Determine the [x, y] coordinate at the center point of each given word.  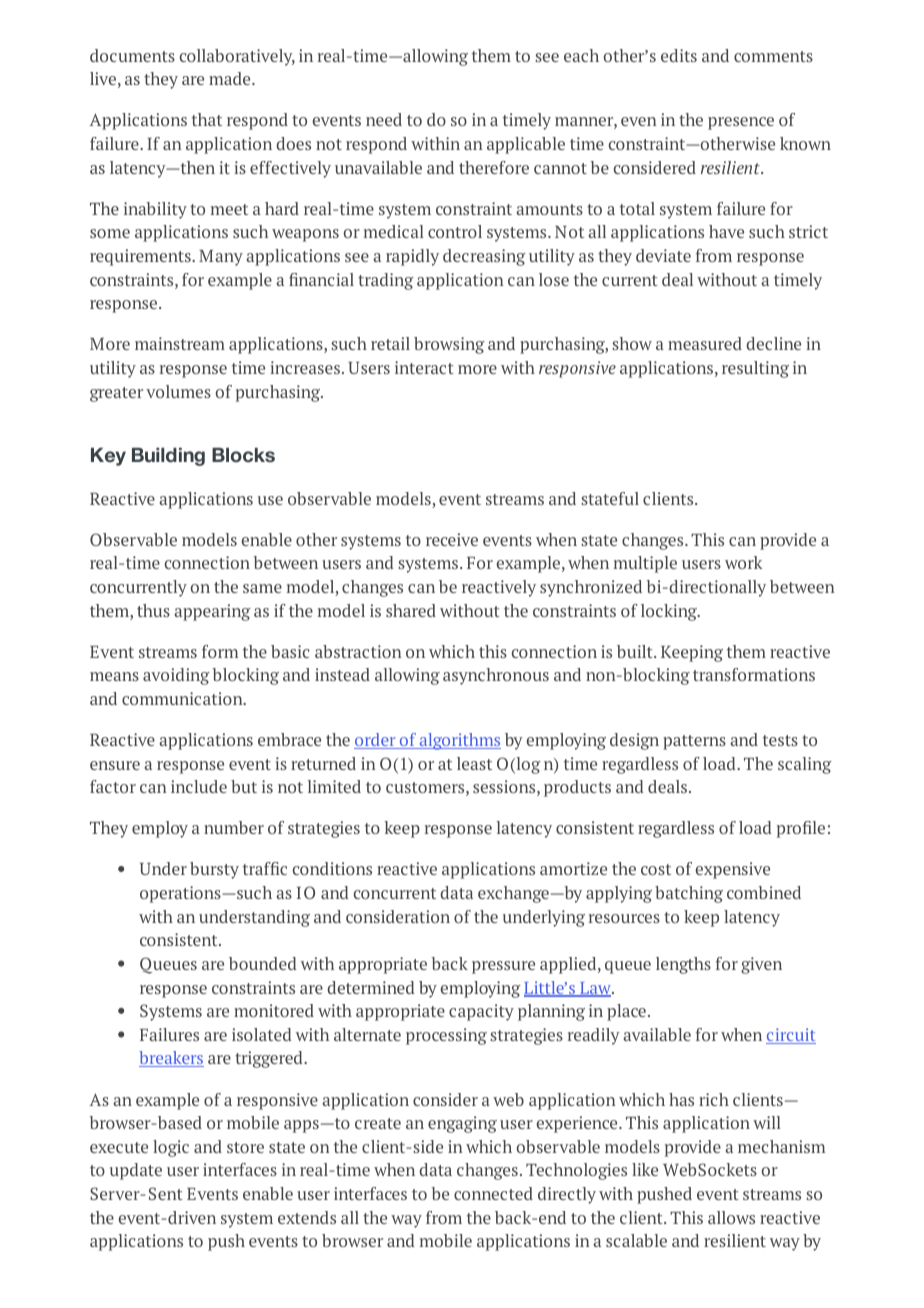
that [207, 119]
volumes [178, 391]
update [136, 1171]
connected [493, 1193]
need [384, 119]
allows [731, 1217]
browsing [449, 345]
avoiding [176, 676]
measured [705, 343]
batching [689, 894]
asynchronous [496, 676]
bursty [214, 870]
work [744, 562]
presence [741, 123]
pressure [503, 967]
